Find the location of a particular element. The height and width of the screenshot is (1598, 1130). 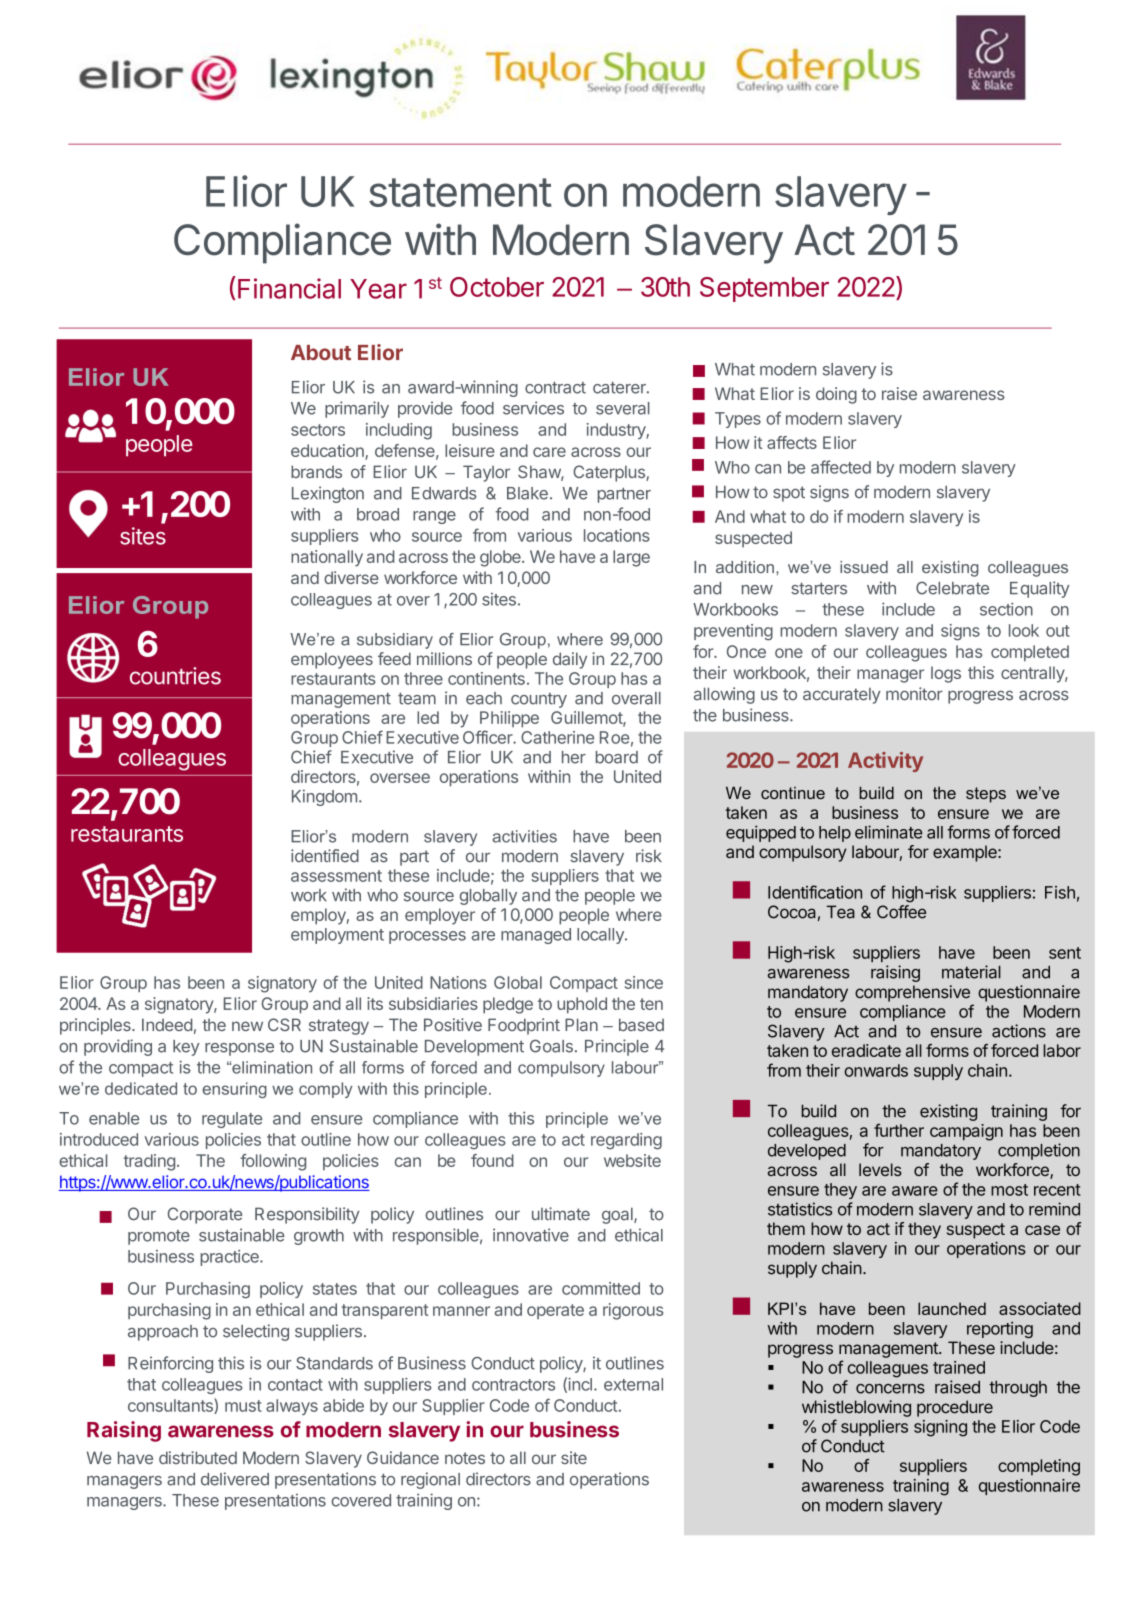

activities is located at coordinates (525, 836).
